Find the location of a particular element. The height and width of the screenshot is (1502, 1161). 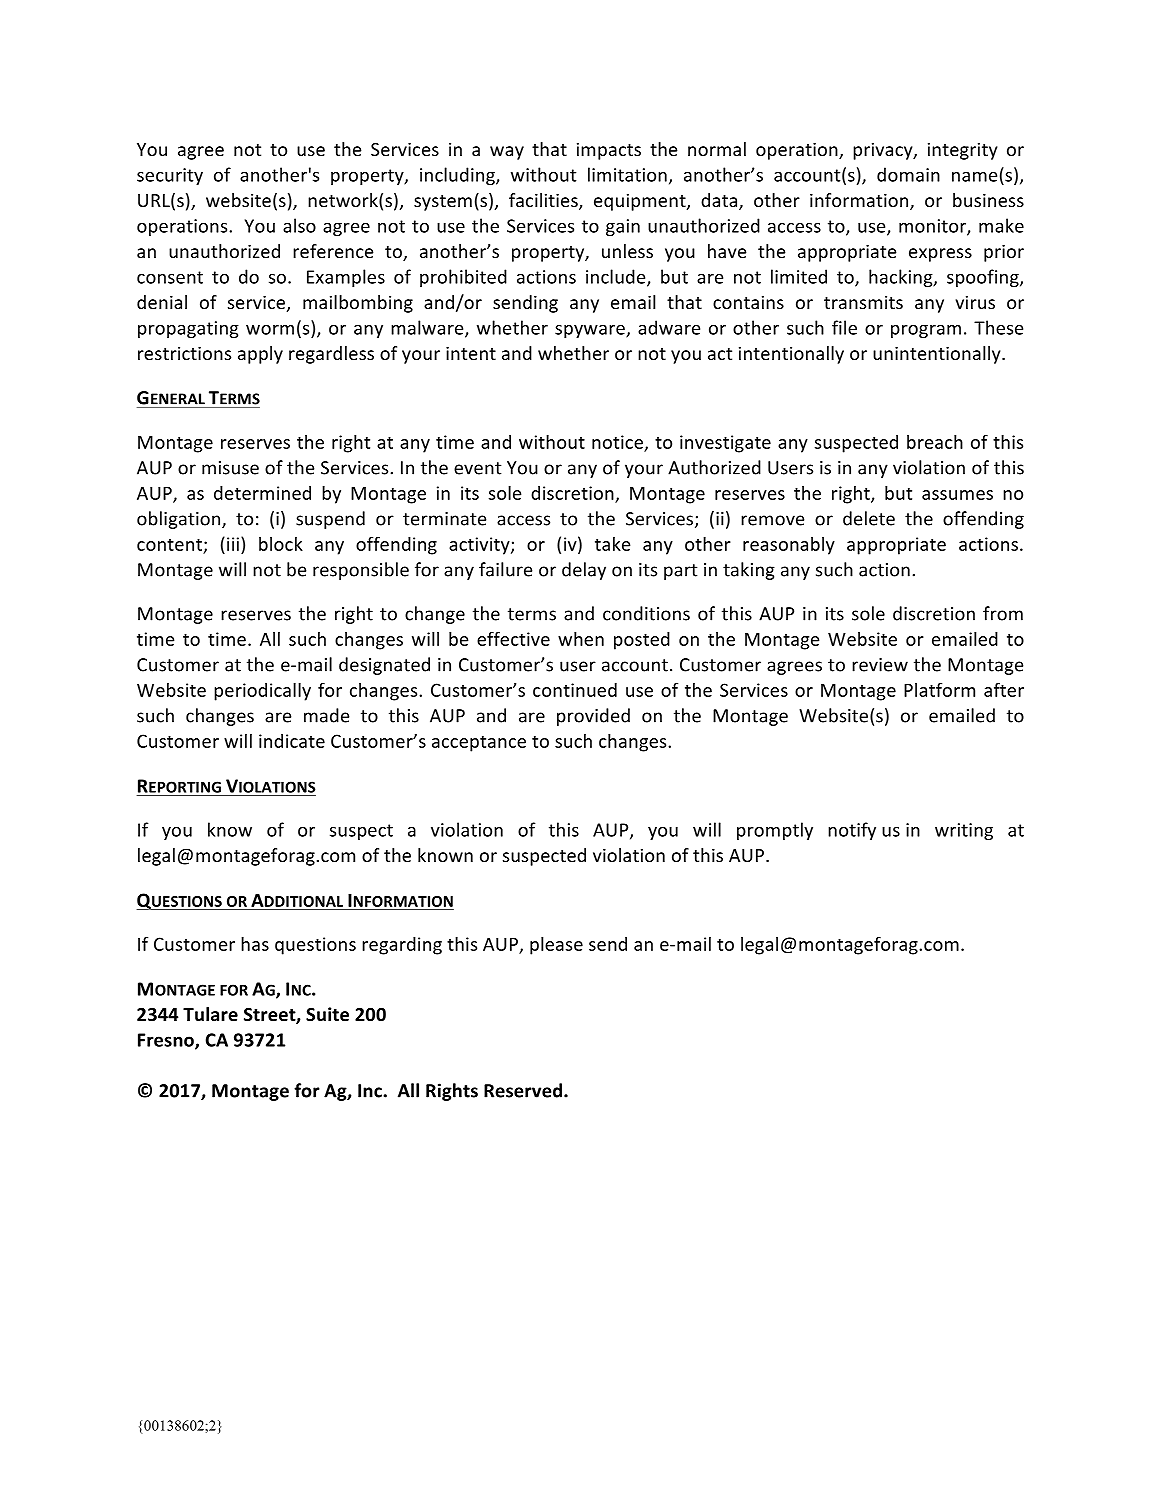

limitation is located at coordinates (627, 174).
